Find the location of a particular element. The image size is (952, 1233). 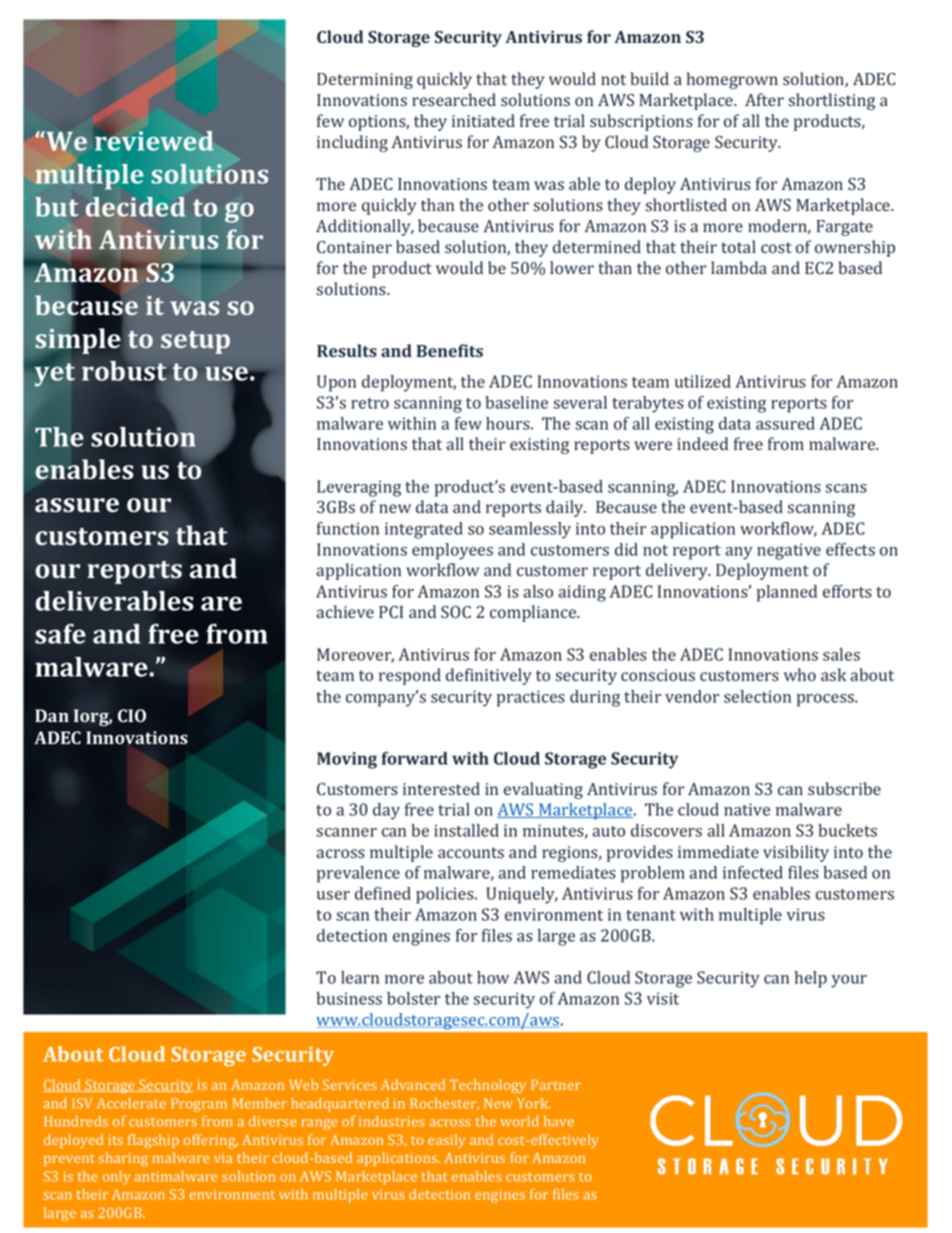

safe is located at coordinates (60, 634).
